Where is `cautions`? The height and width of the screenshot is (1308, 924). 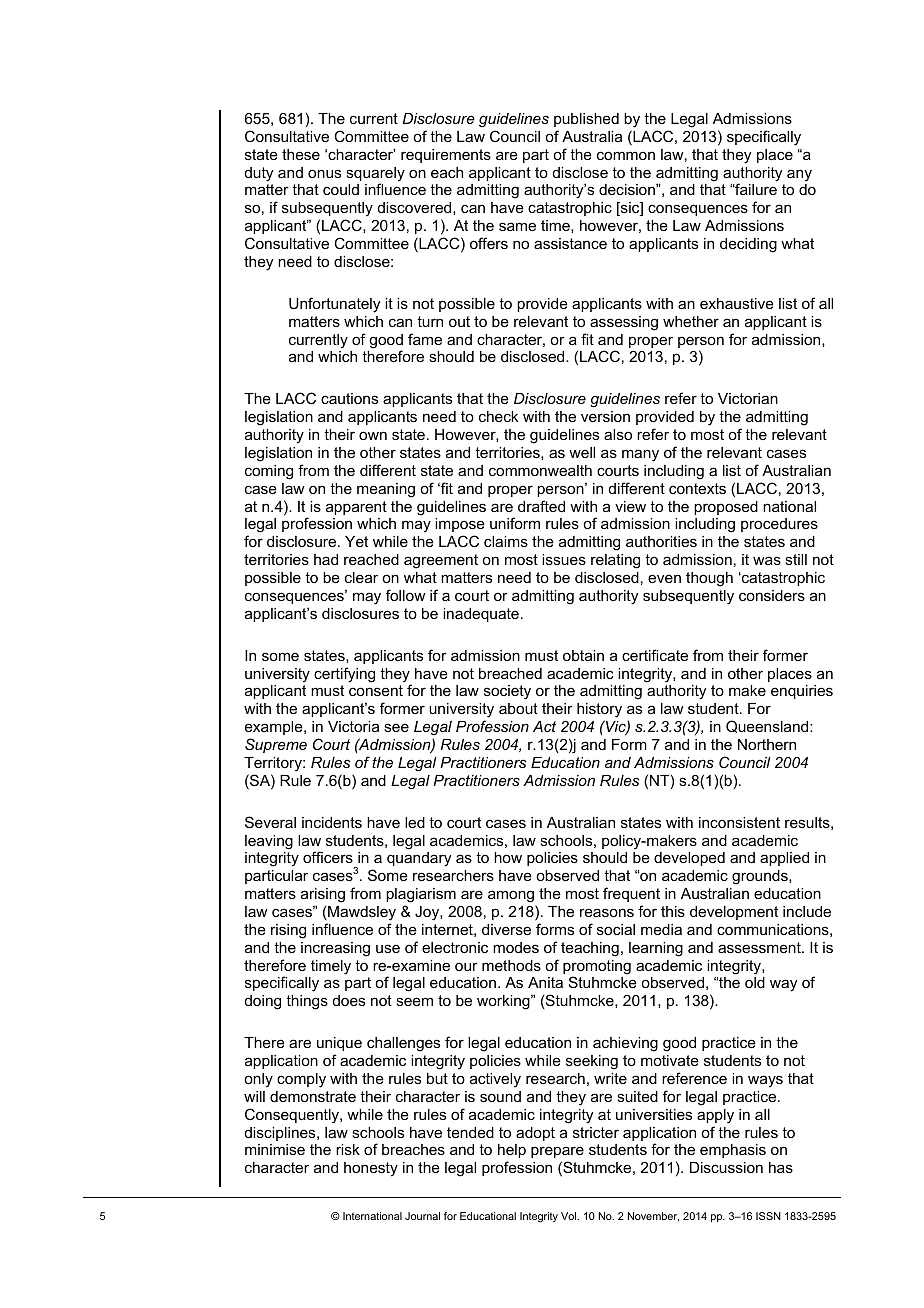
cautions is located at coordinates (349, 398).
